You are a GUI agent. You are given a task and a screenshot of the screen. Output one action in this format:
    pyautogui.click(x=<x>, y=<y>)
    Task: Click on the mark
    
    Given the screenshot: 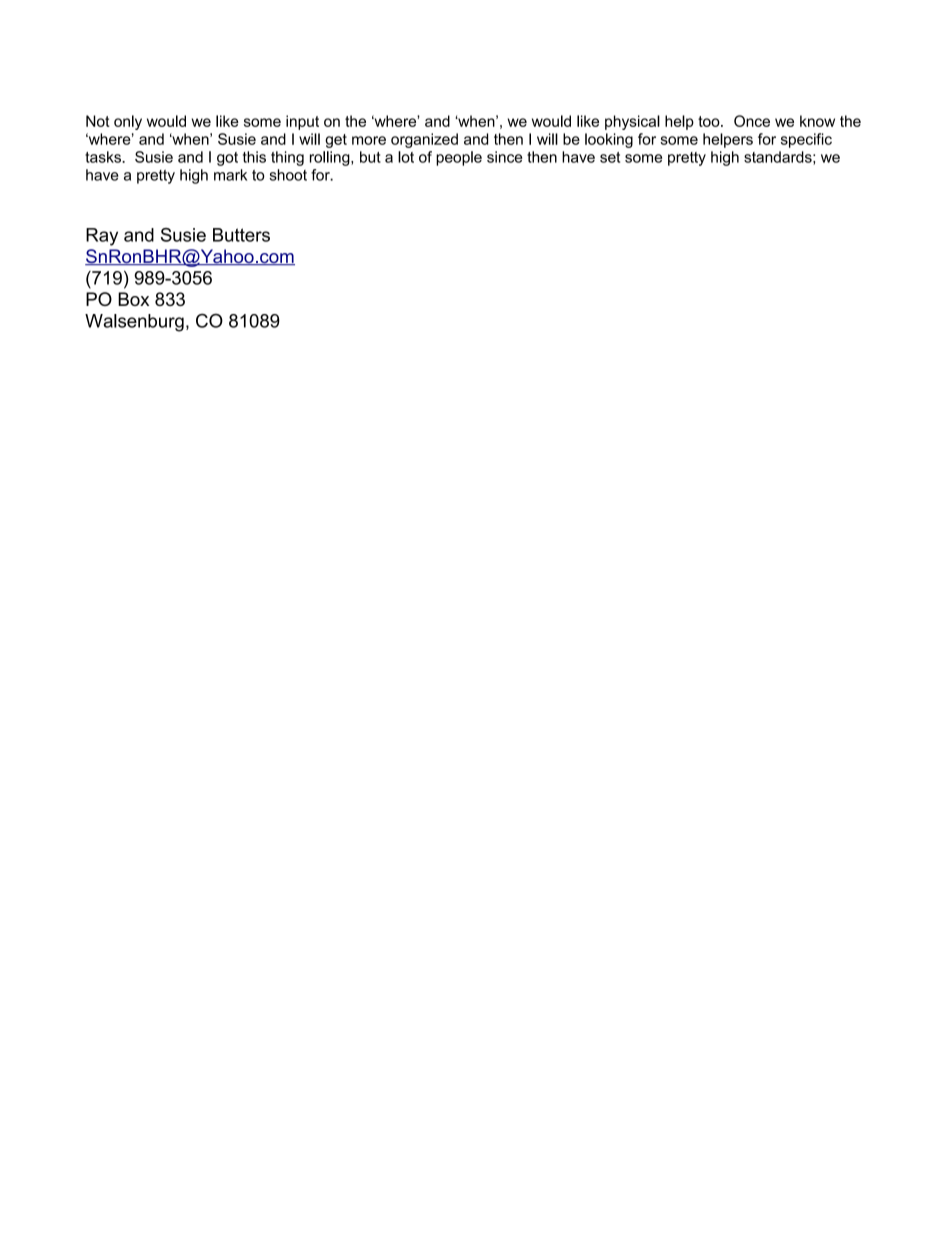 What is the action you would take?
    pyautogui.click(x=230, y=175)
